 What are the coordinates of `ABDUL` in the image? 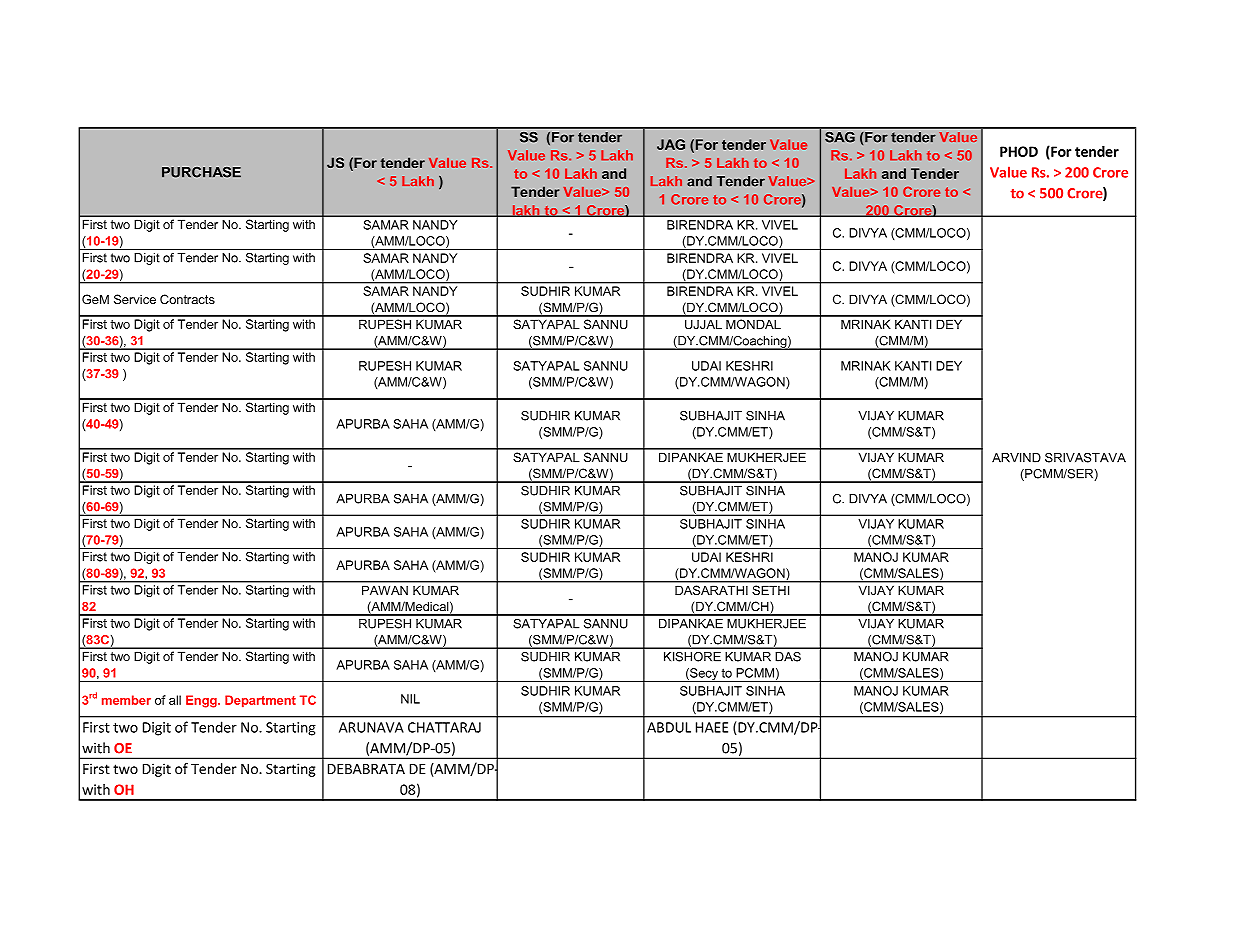 It's located at (669, 727).
